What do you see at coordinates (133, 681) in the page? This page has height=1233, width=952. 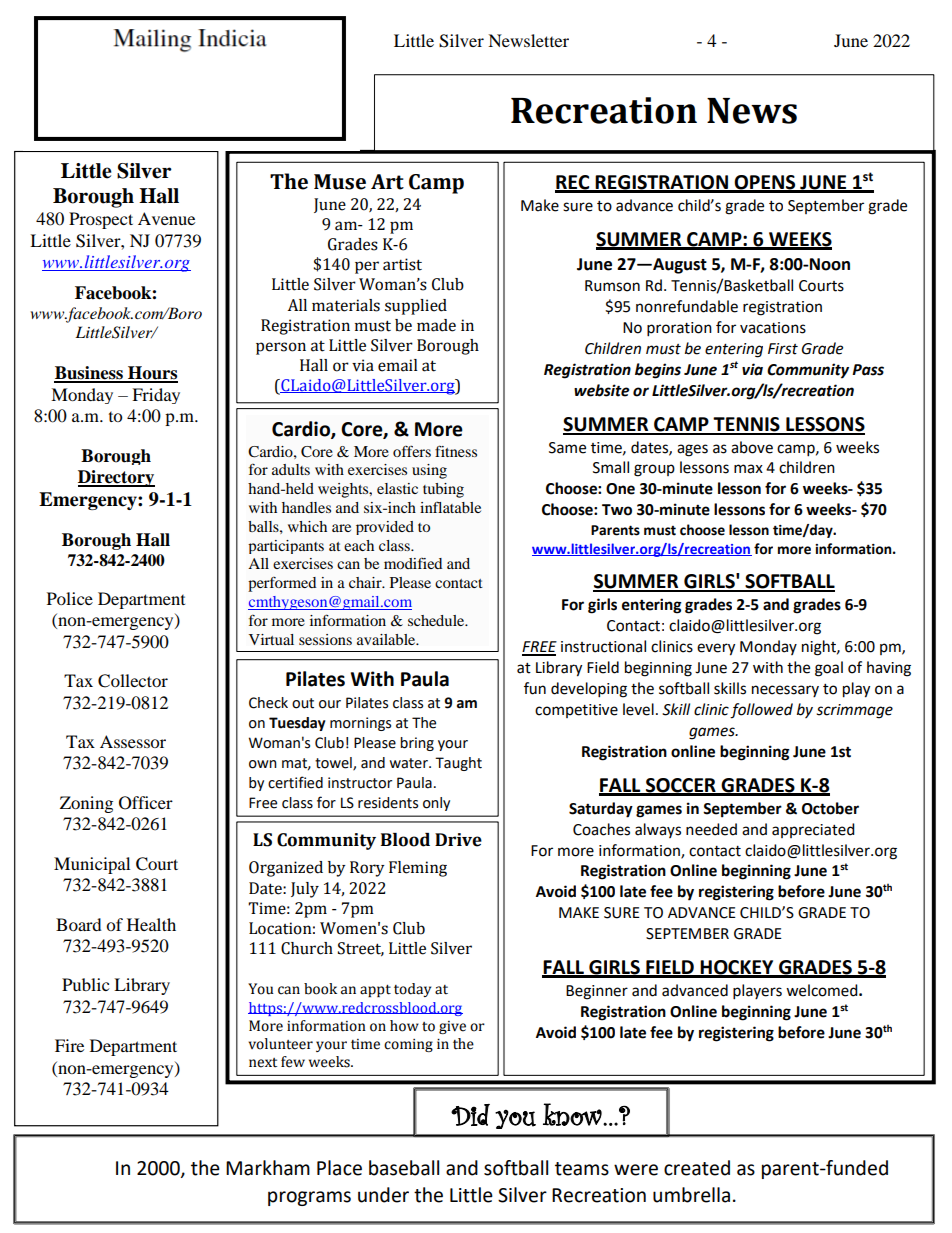 I see `Collector` at bounding box center [133, 681].
